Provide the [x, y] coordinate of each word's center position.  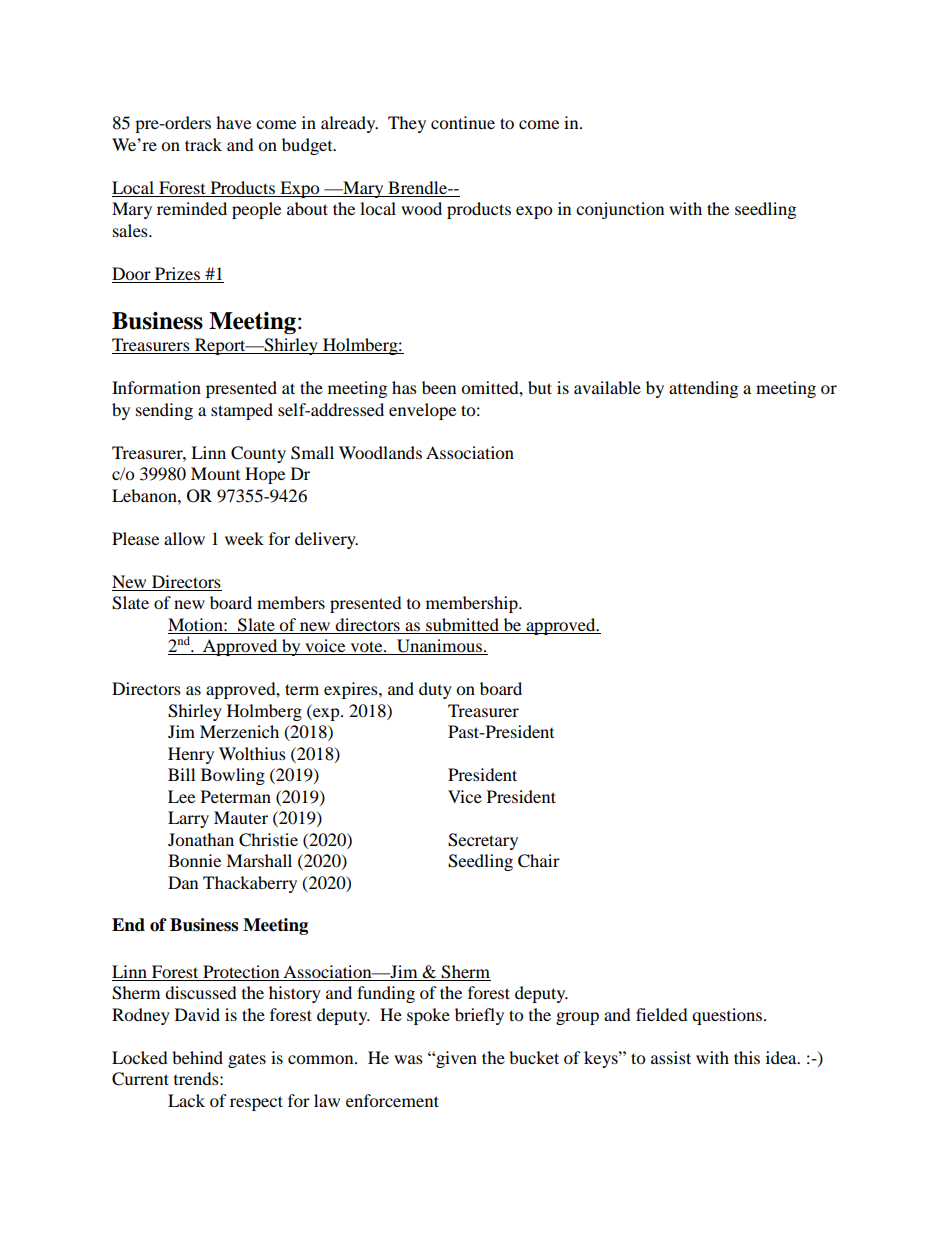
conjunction [620, 210]
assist [671, 1057]
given [455, 1059]
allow [184, 538]
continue [463, 122]
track [203, 144]
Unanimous [439, 647]
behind [197, 1057]
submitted [462, 624]
